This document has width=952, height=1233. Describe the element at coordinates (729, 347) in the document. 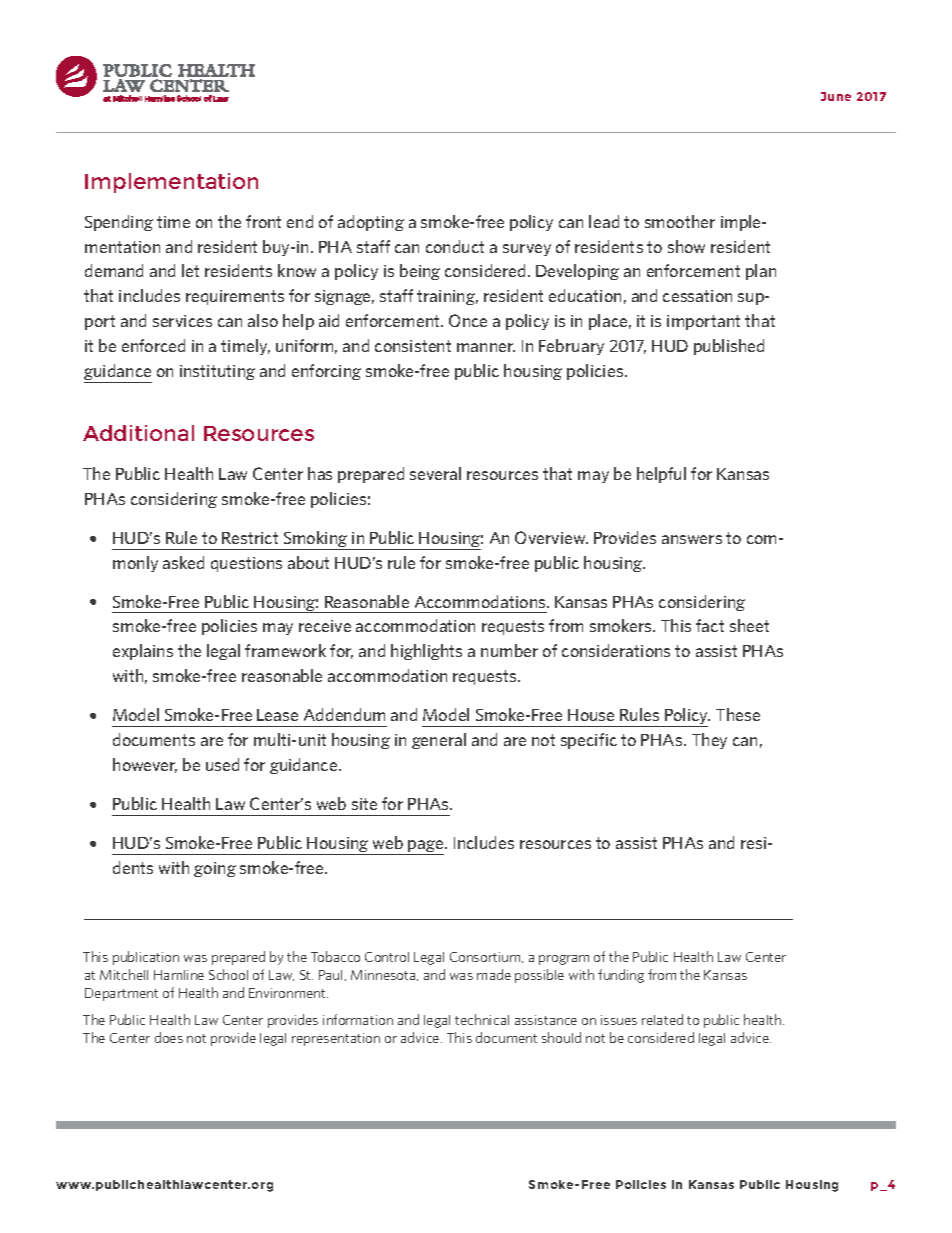

I see `published` at that location.
